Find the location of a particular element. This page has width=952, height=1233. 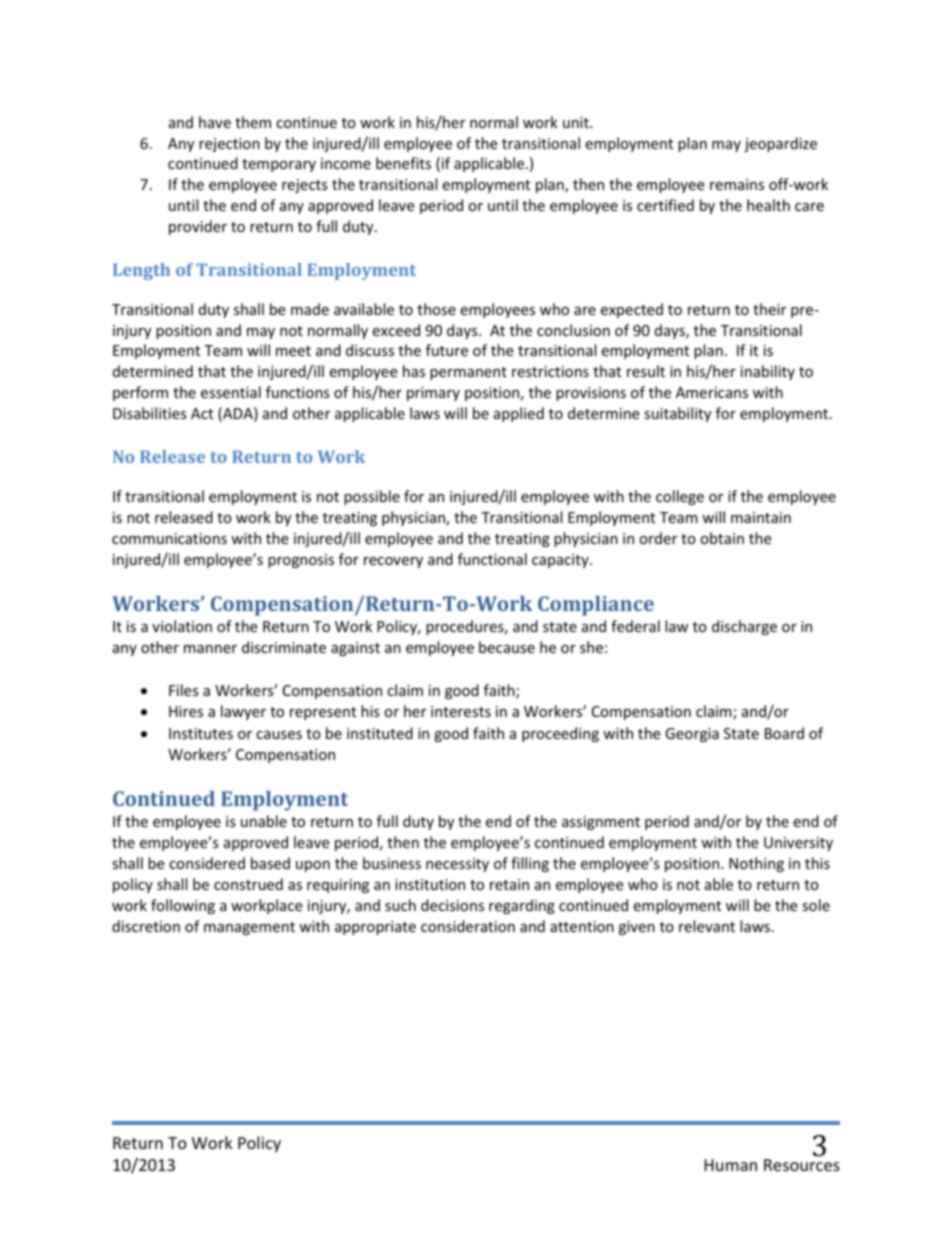

rejection is located at coordinates (229, 145).
